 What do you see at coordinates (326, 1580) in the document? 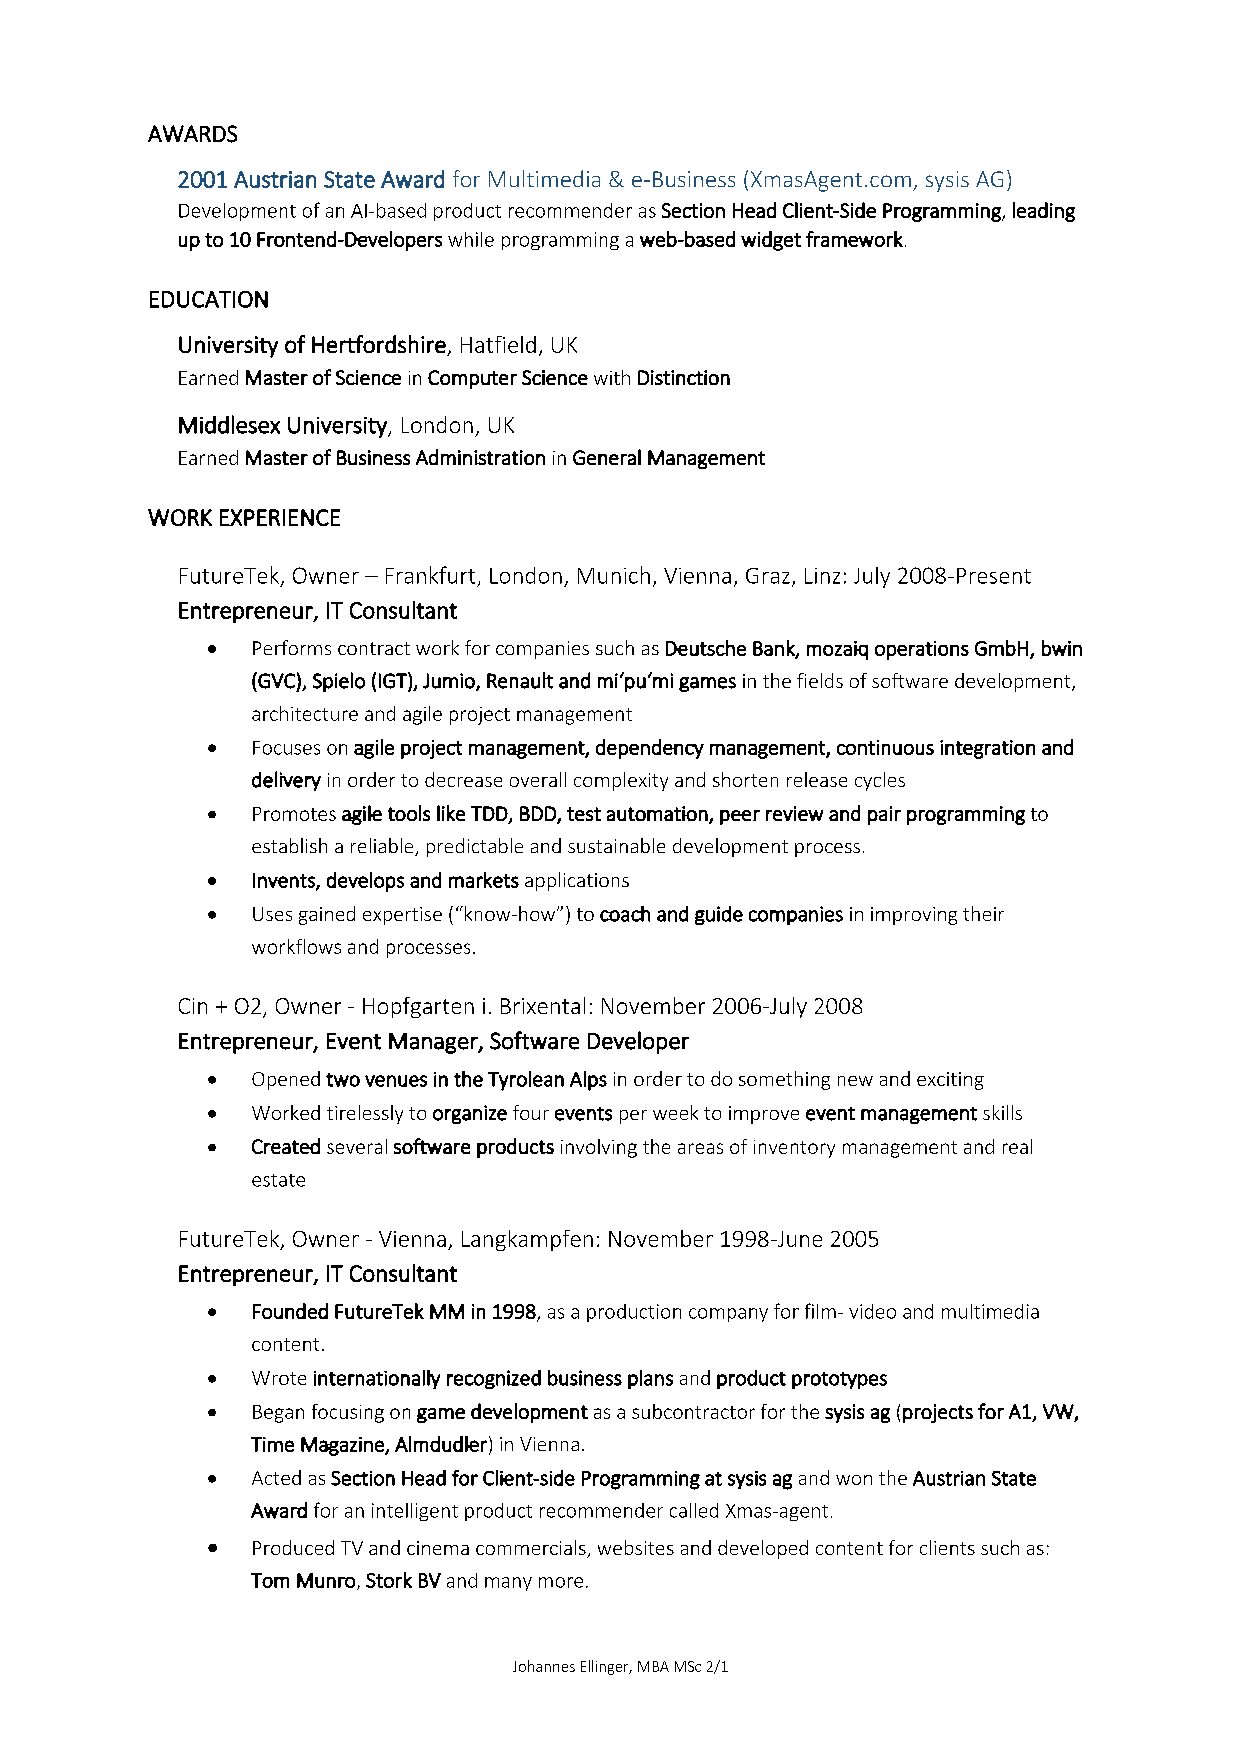
I see `Munro` at bounding box center [326, 1580].
